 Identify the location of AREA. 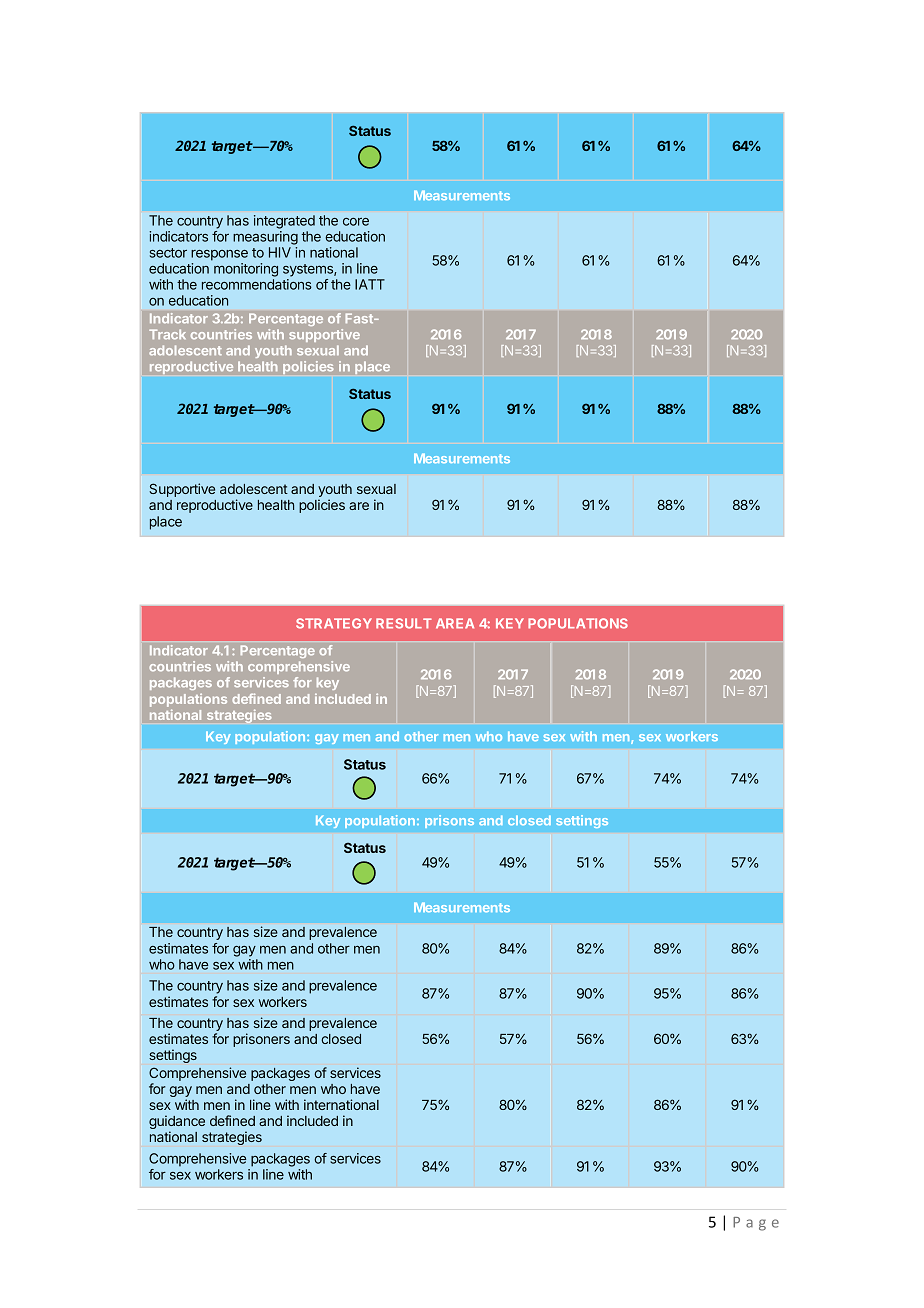
(455, 623).
